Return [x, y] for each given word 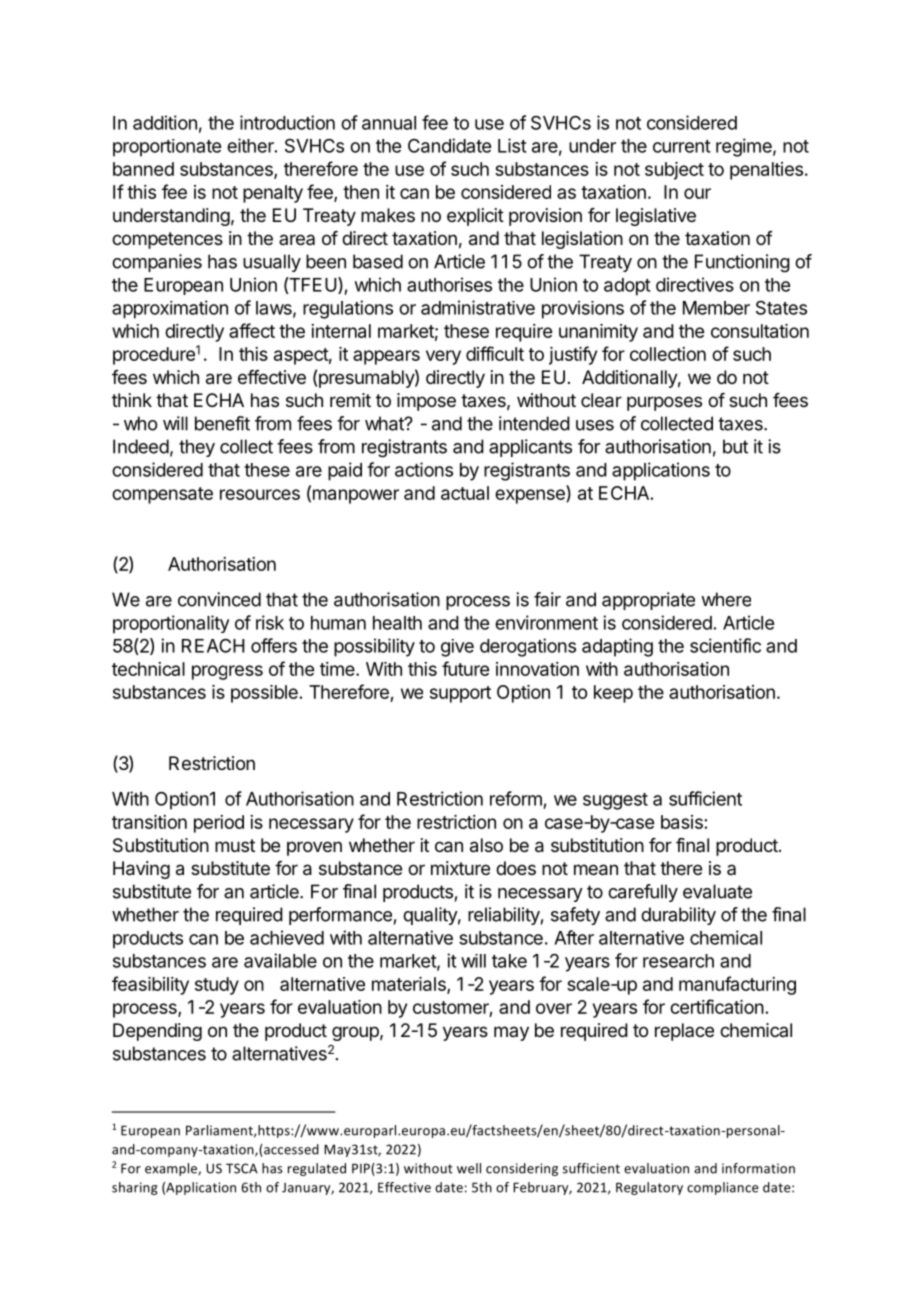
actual [465, 493]
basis [682, 822]
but [735, 446]
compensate [162, 495]
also [486, 845]
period [219, 824]
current [682, 146]
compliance [722, 1188]
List [512, 145]
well [469, 1168]
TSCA [242, 1168]
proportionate [167, 148]
